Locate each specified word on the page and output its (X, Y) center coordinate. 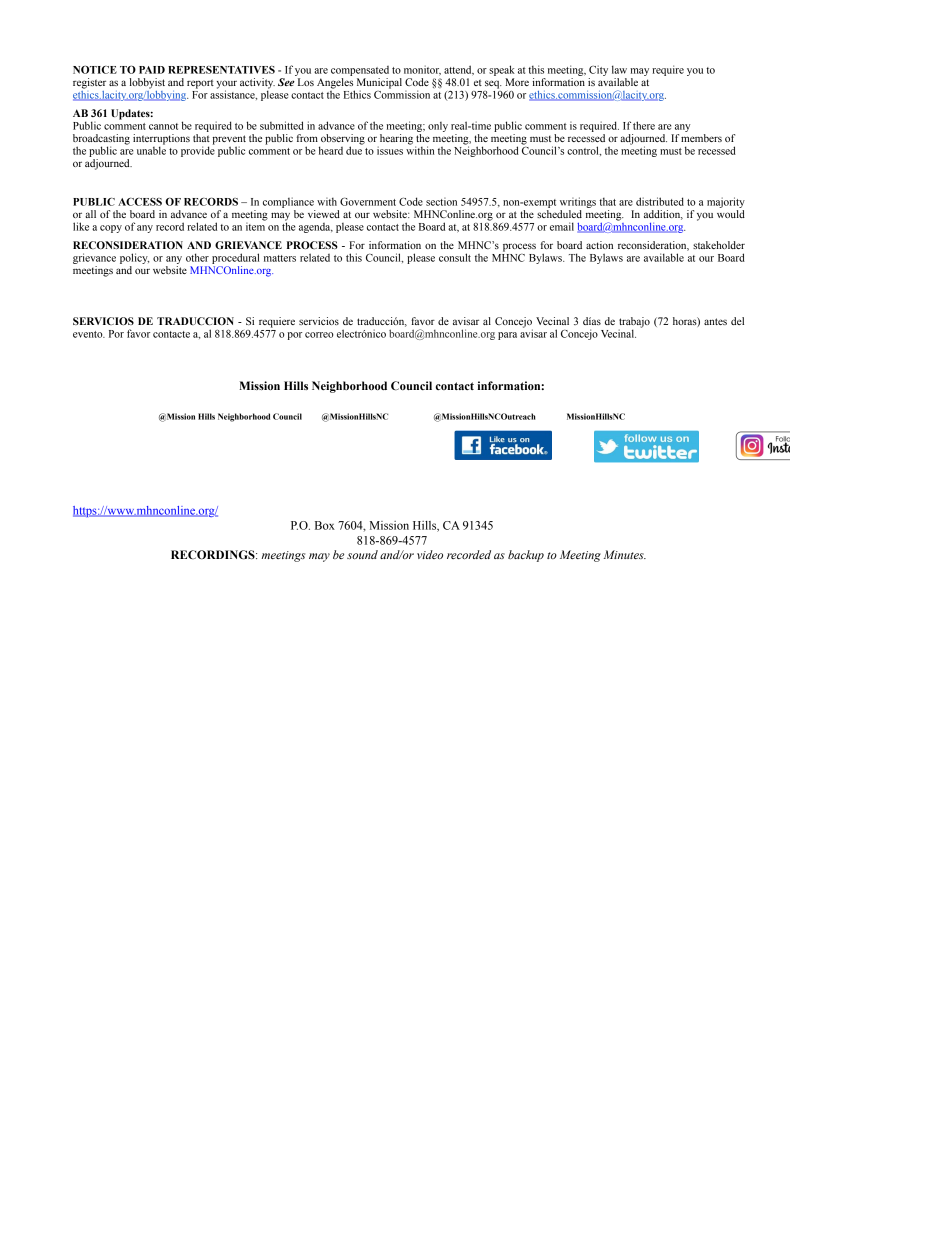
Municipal (378, 84)
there (644, 125)
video (430, 554)
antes (715, 321)
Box (325, 525)
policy (134, 258)
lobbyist (147, 83)
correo (319, 335)
